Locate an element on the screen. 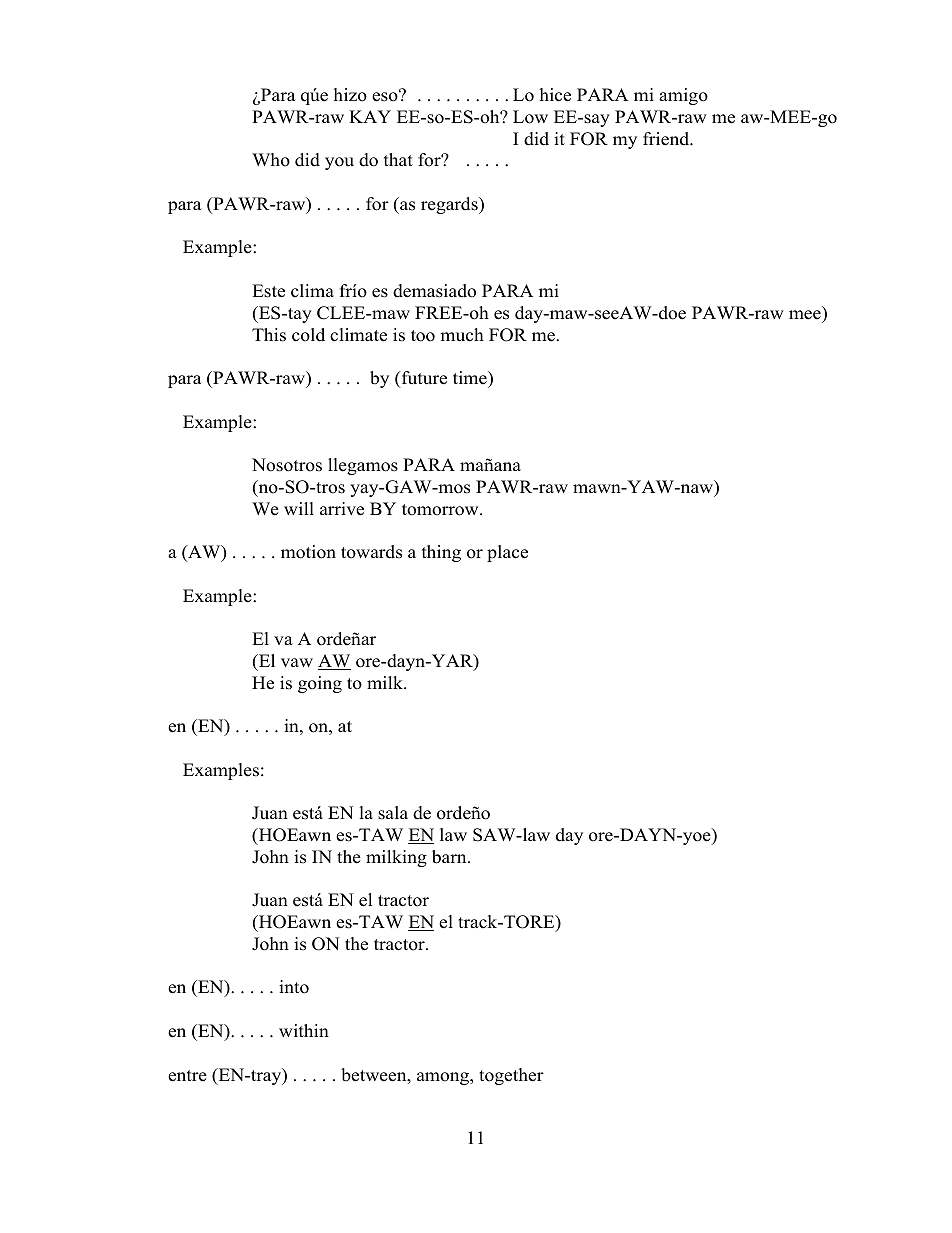 The height and width of the screenshot is (1233, 952). place is located at coordinates (507, 553).
